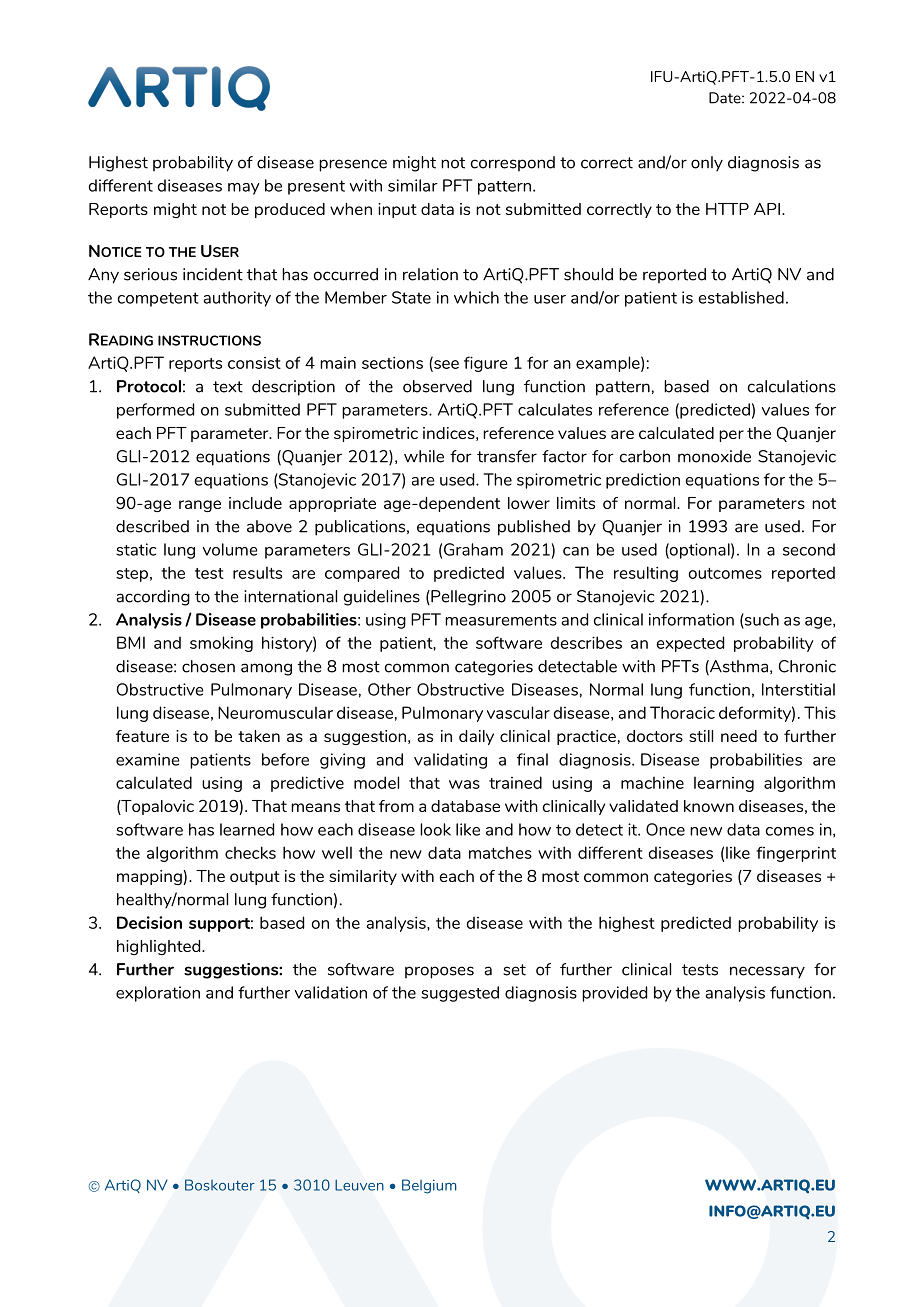 The height and width of the page is (1307, 924). Describe the element at coordinates (359, 1185) in the page. I see `Leuven` at that location.
